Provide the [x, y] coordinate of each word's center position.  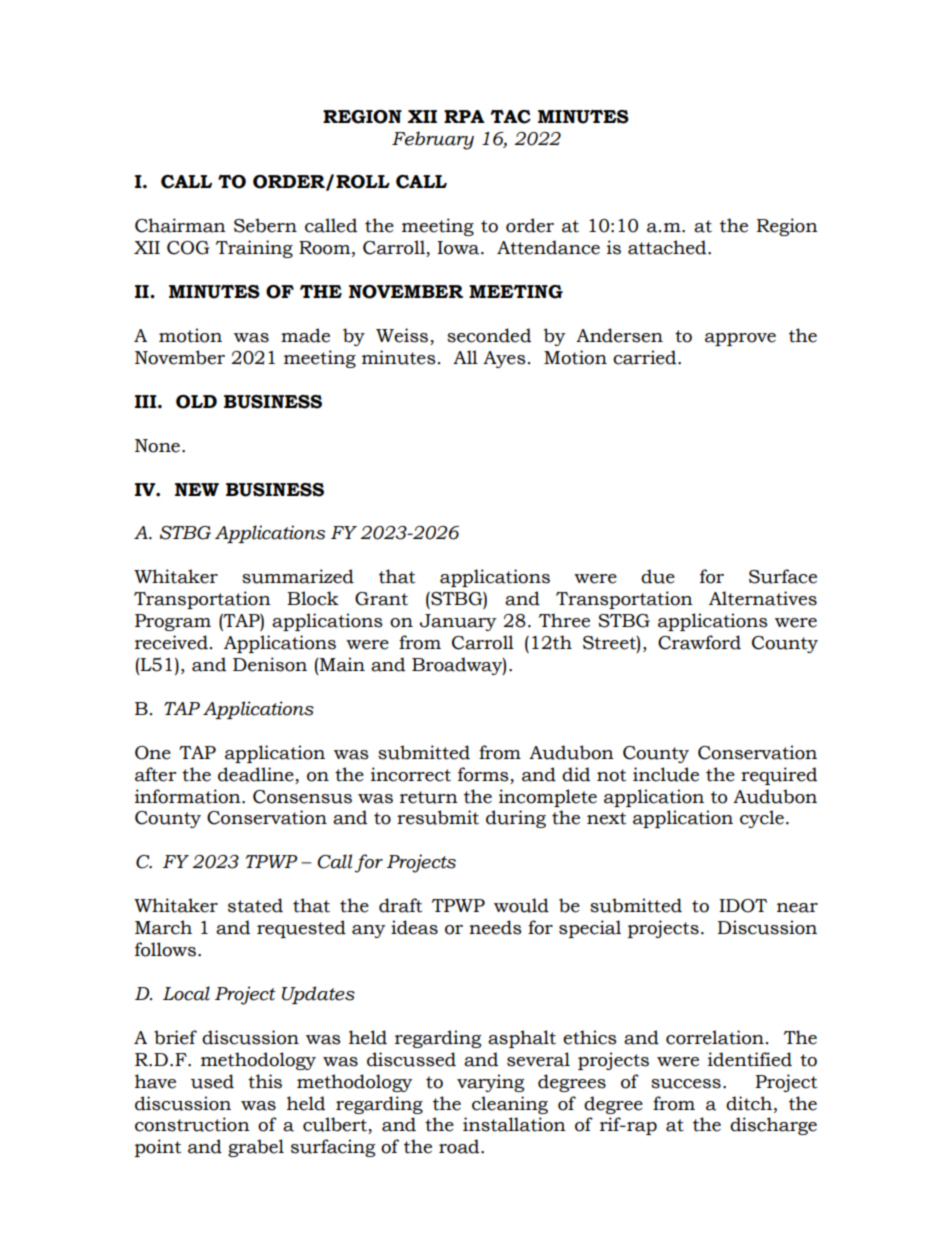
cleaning [510, 1105]
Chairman [180, 225]
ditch [750, 1103]
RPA [464, 116]
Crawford [699, 642]
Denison [270, 664]
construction [192, 1124]
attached [668, 247]
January [458, 622]
